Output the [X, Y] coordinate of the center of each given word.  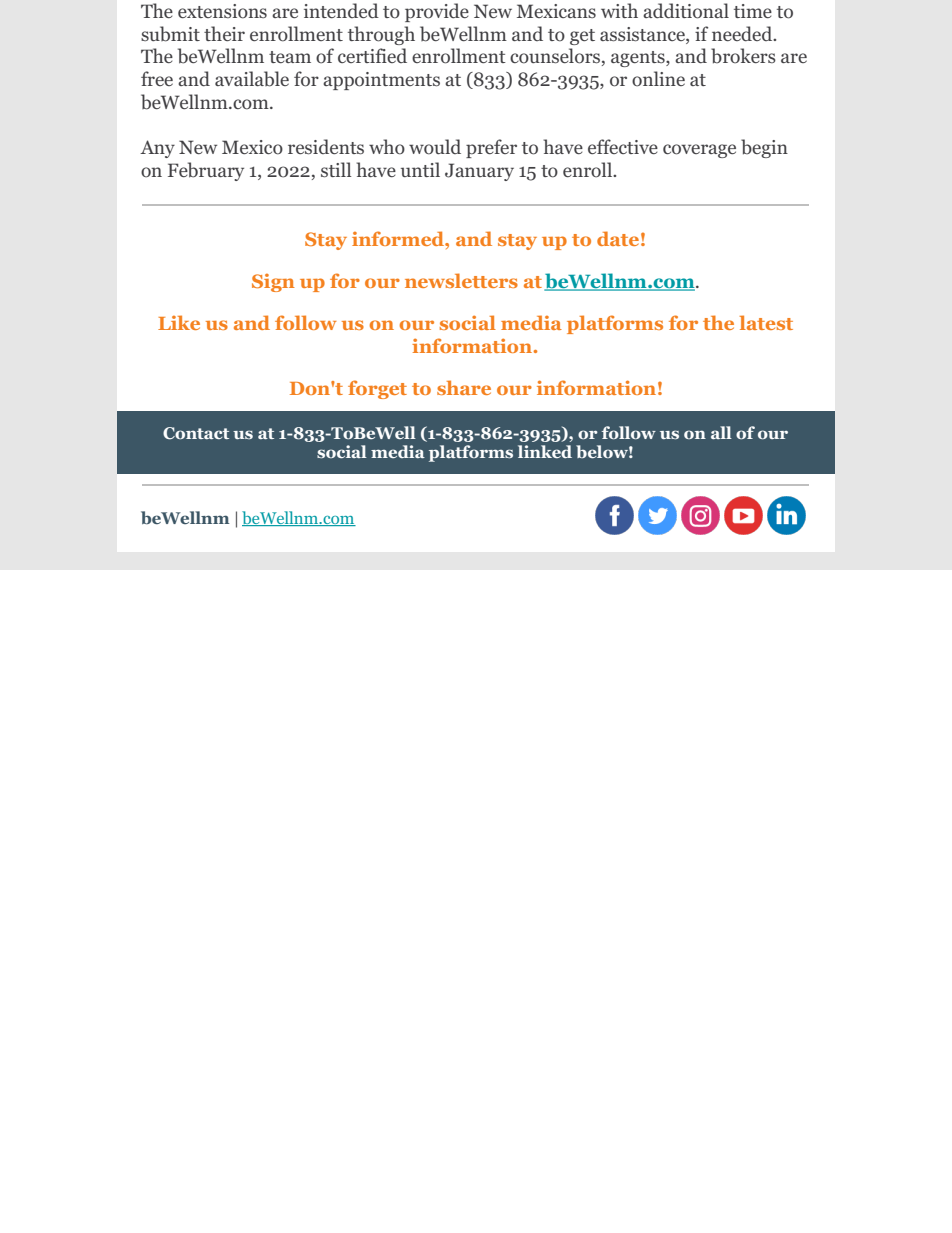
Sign [273, 283]
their [224, 33]
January [479, 172]
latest [766, 322]
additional [686, 11]
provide [437, 12]
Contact [196, 433]
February [206, 171]
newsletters [461, 280]
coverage [699, 151]
